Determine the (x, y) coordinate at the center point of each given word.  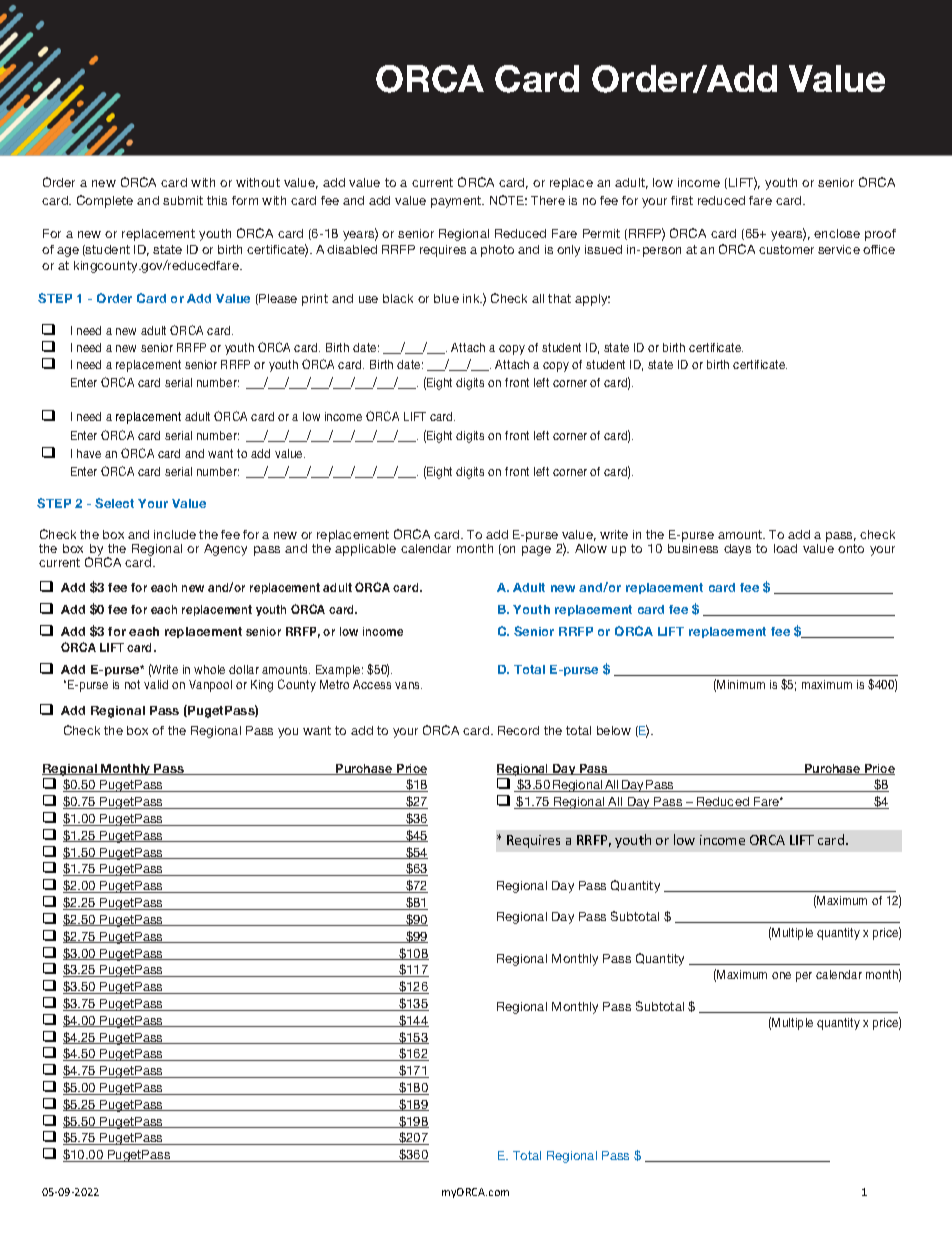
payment (457, 202)
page (536, 551)
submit (183, 200)
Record (518, 730)
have (89, 453)
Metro (334, 684)
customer (786, 249)
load (785, 548)
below (614, 730)
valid (156, 684)
